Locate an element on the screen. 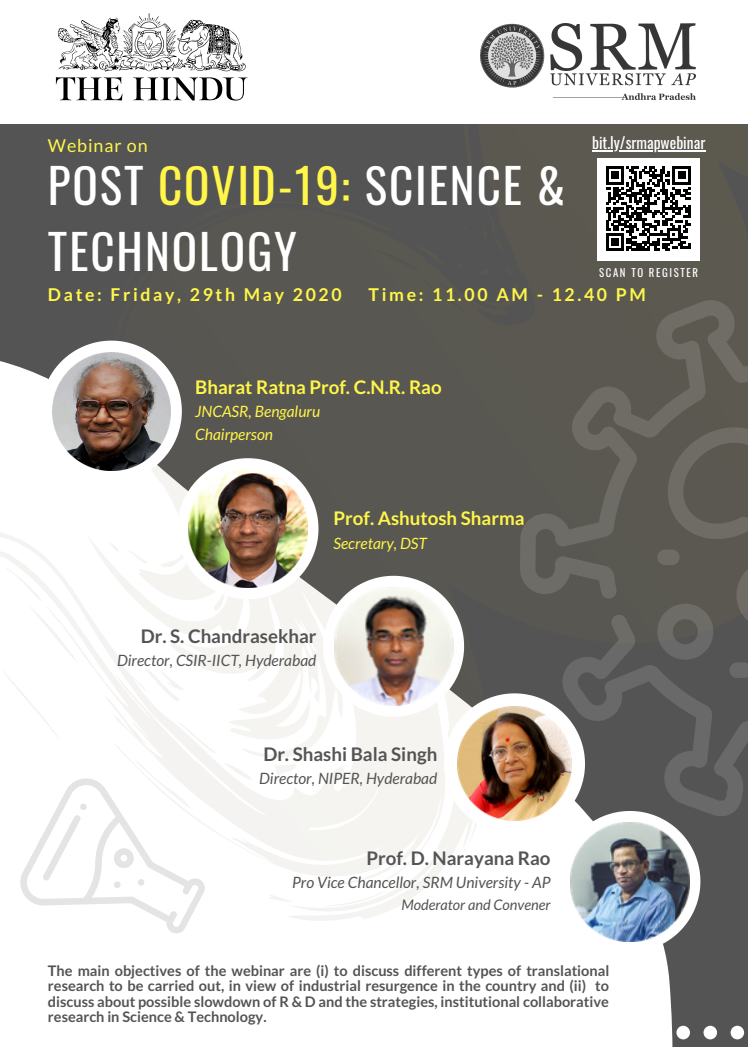 The width and height of the screenshot is (748, 1047). Ratna is located at coordinates (281, 387).
